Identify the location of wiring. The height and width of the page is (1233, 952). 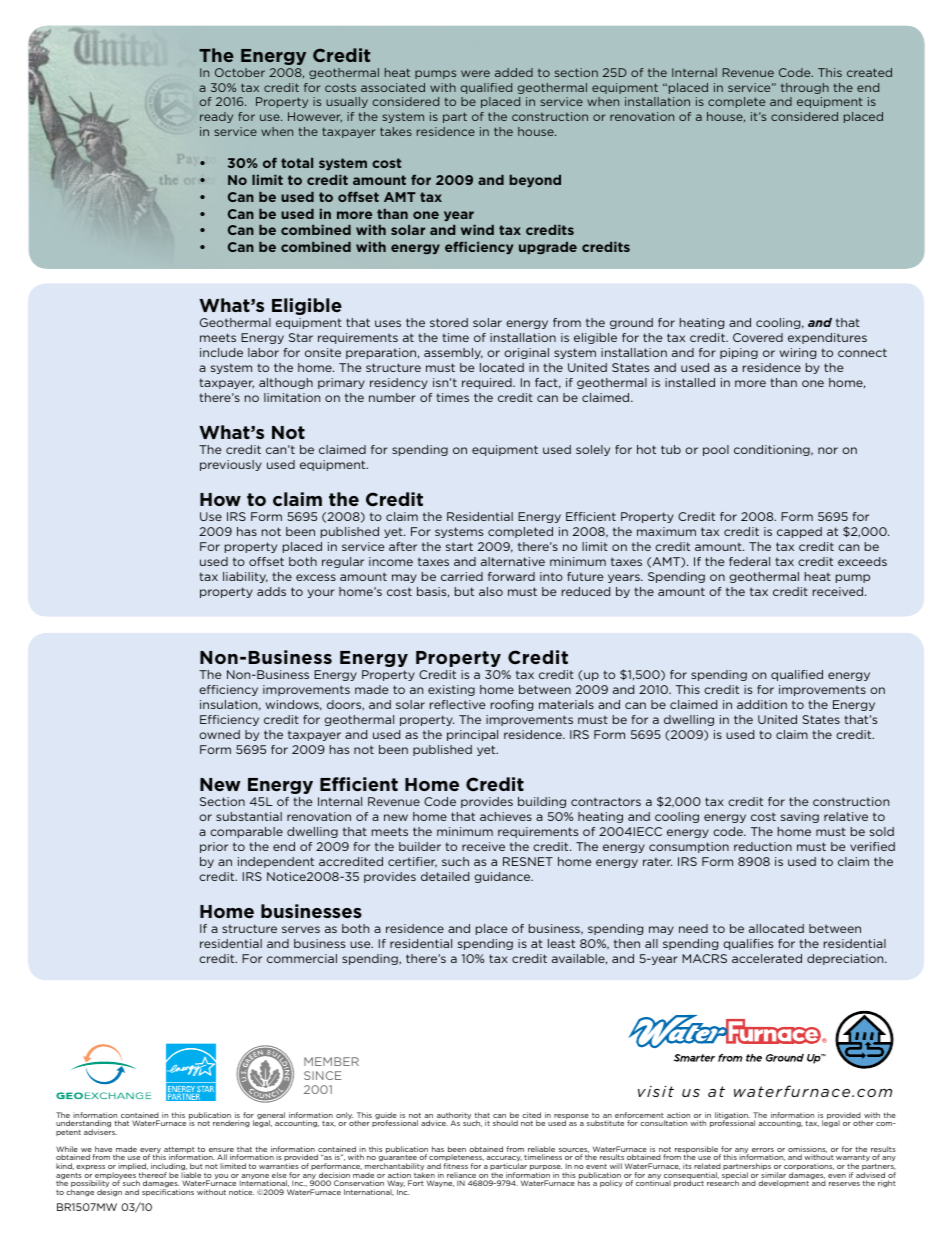
(798, 353).
